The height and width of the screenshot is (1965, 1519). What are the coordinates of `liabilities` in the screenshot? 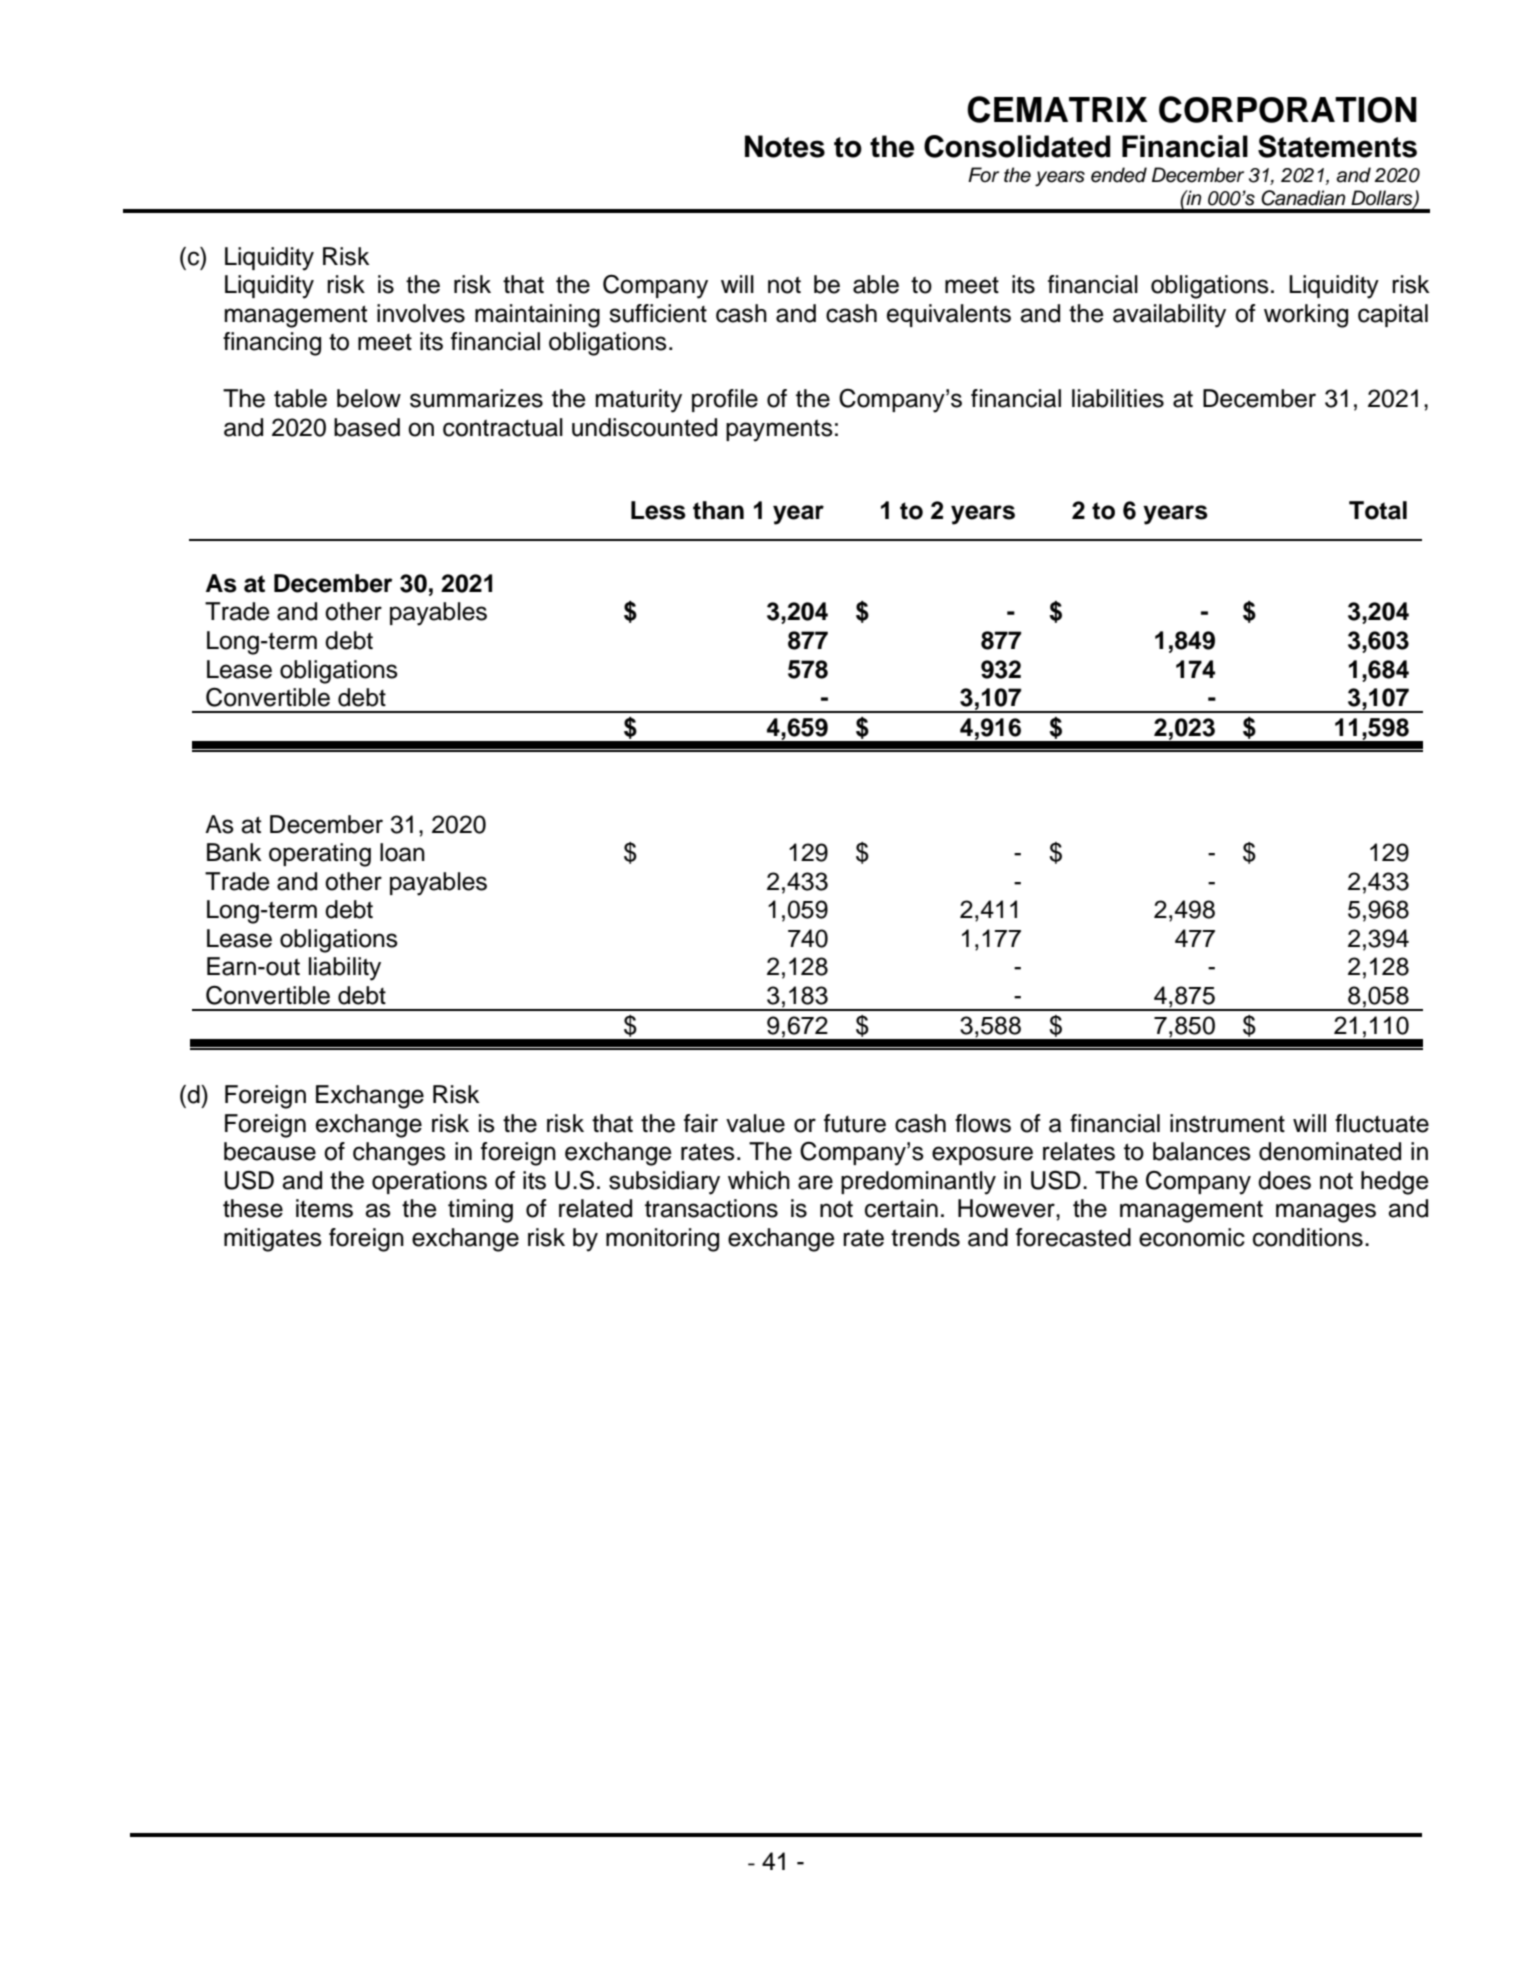 It's located at (1118, 398).
